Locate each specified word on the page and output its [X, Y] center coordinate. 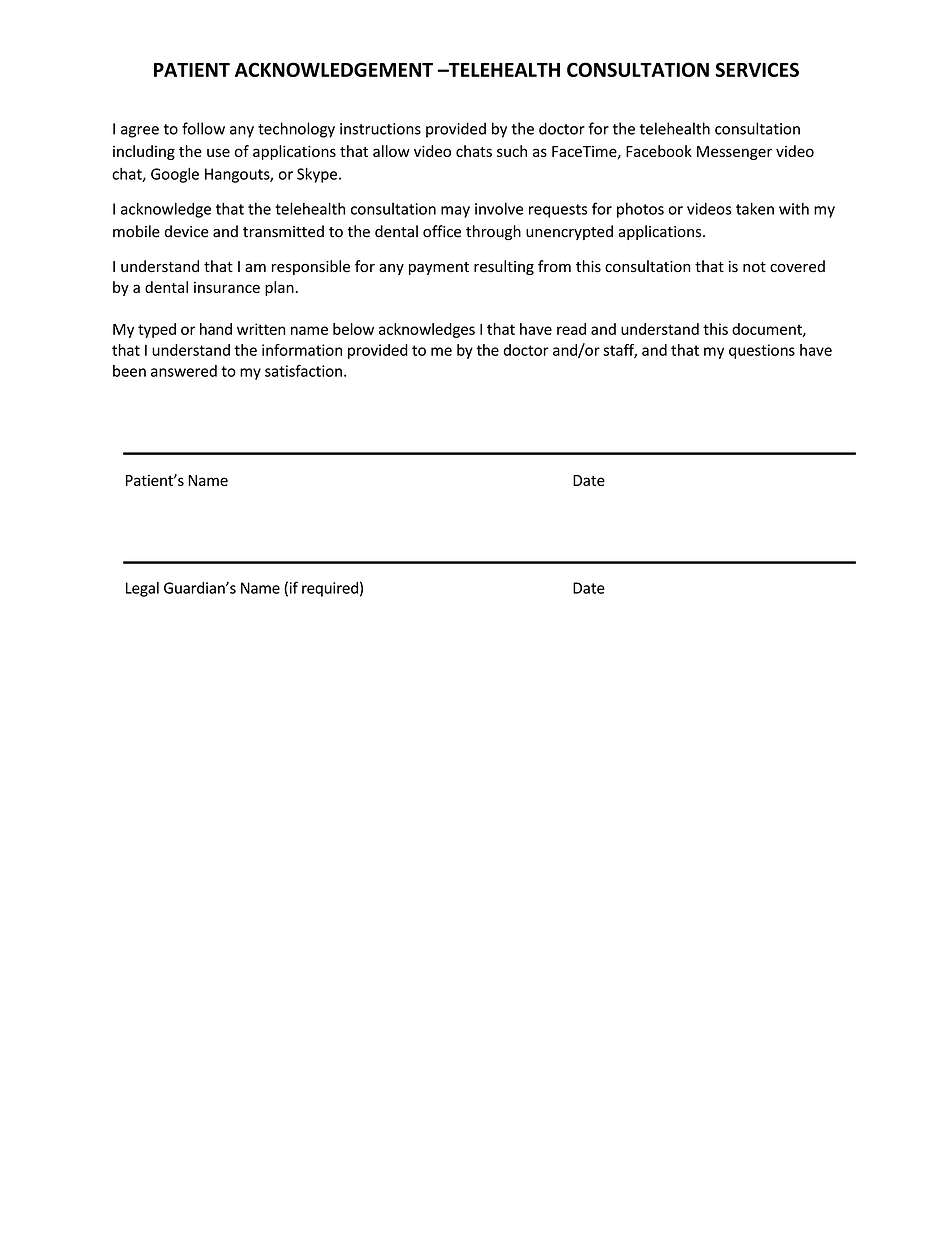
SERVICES [757, 69]
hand [216, 329]
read [571, 329]
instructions [380, 129]
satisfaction [303, 370]
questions [762, 351]
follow [203, 128]
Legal [142, 589]
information [302, 350]
